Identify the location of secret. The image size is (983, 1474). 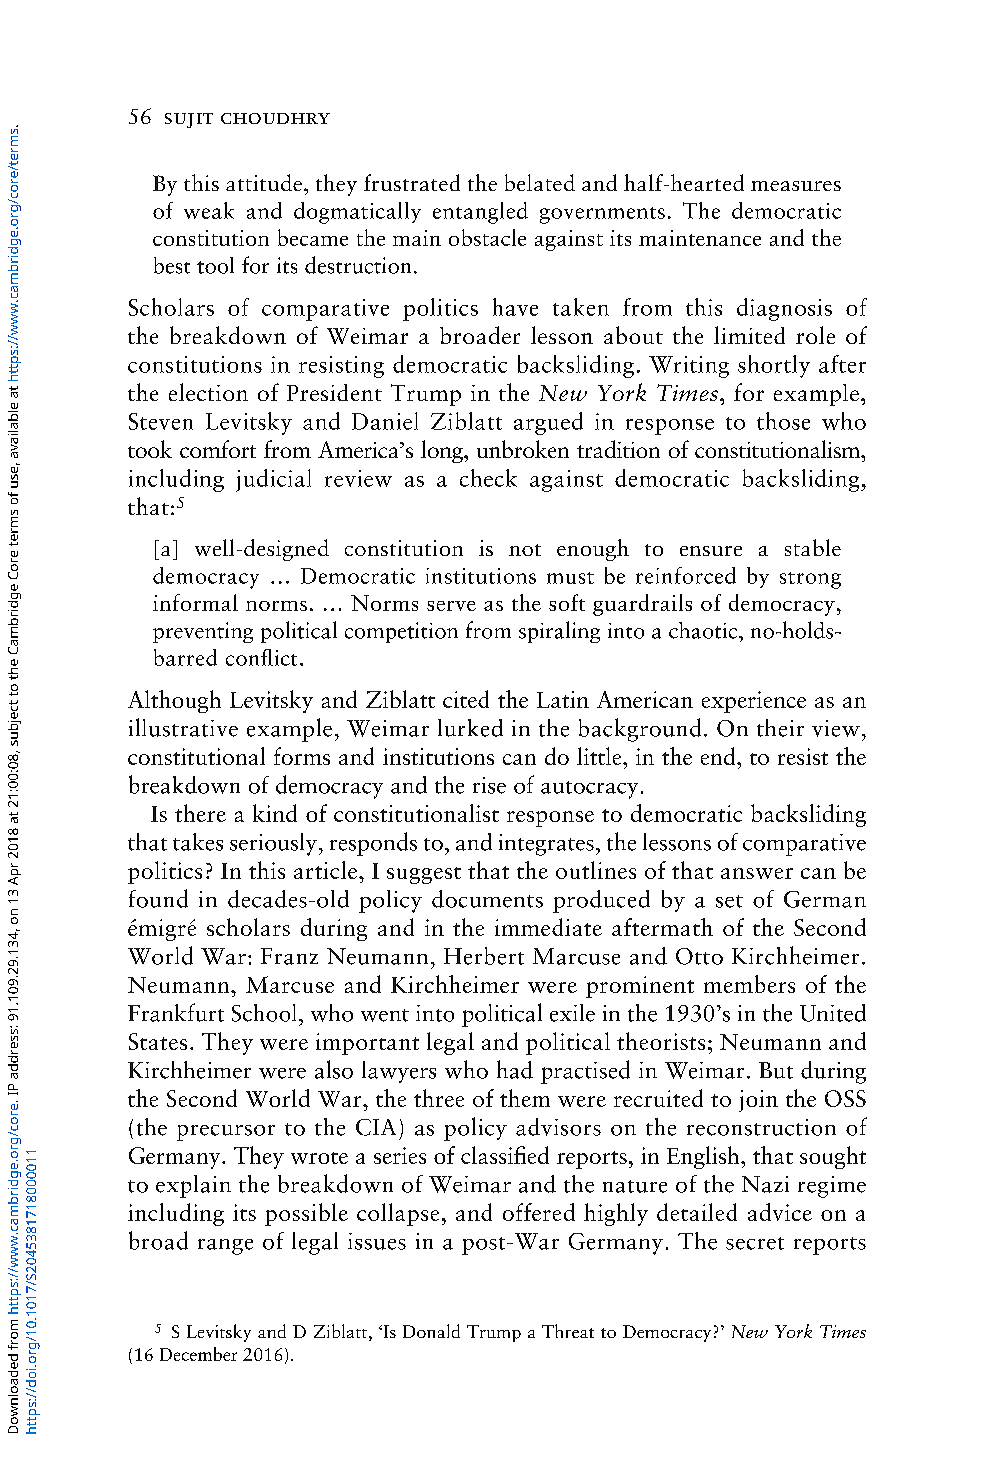
(755, 1243).
